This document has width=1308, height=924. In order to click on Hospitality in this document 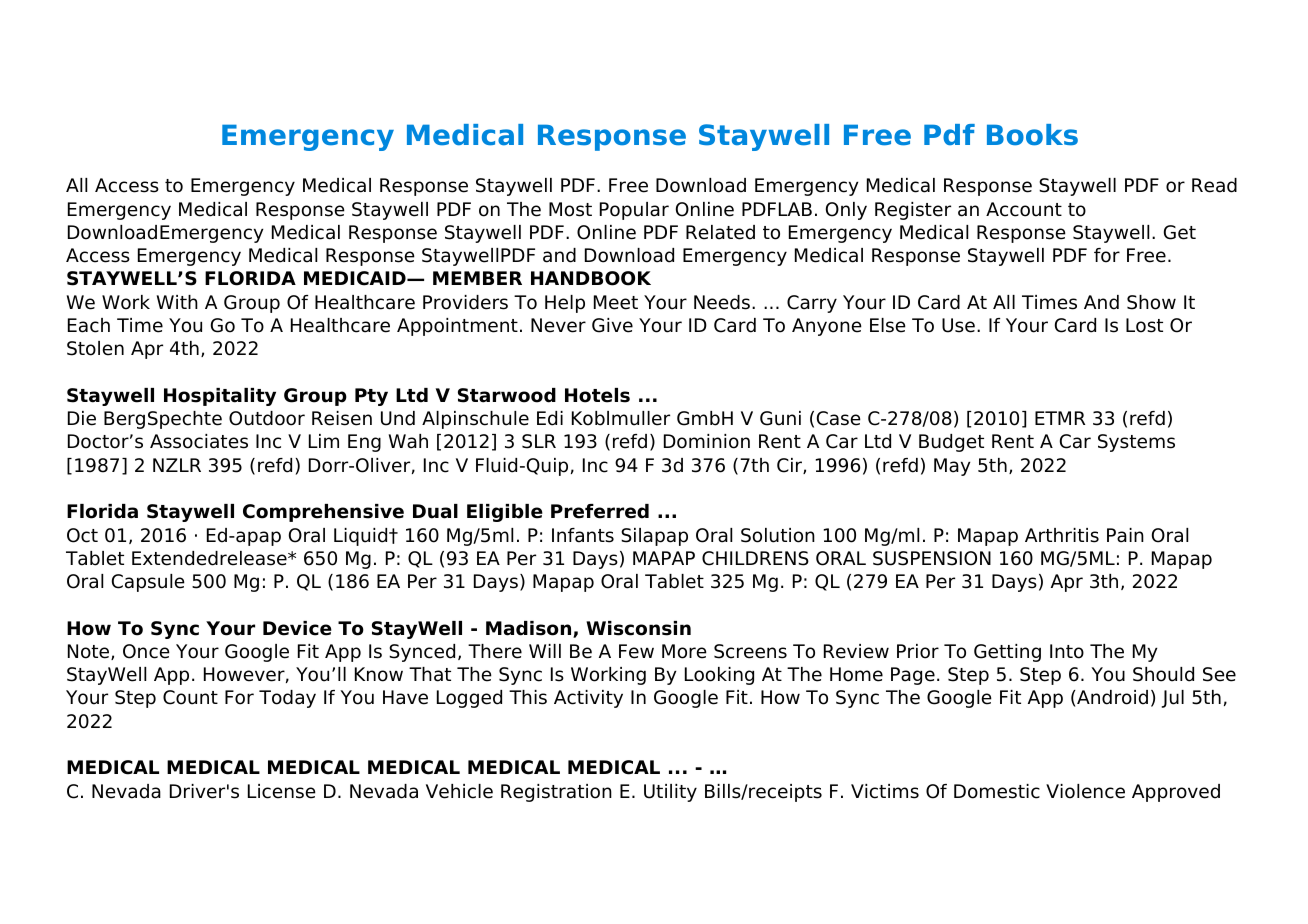, I will do `click(220, 397)`.
